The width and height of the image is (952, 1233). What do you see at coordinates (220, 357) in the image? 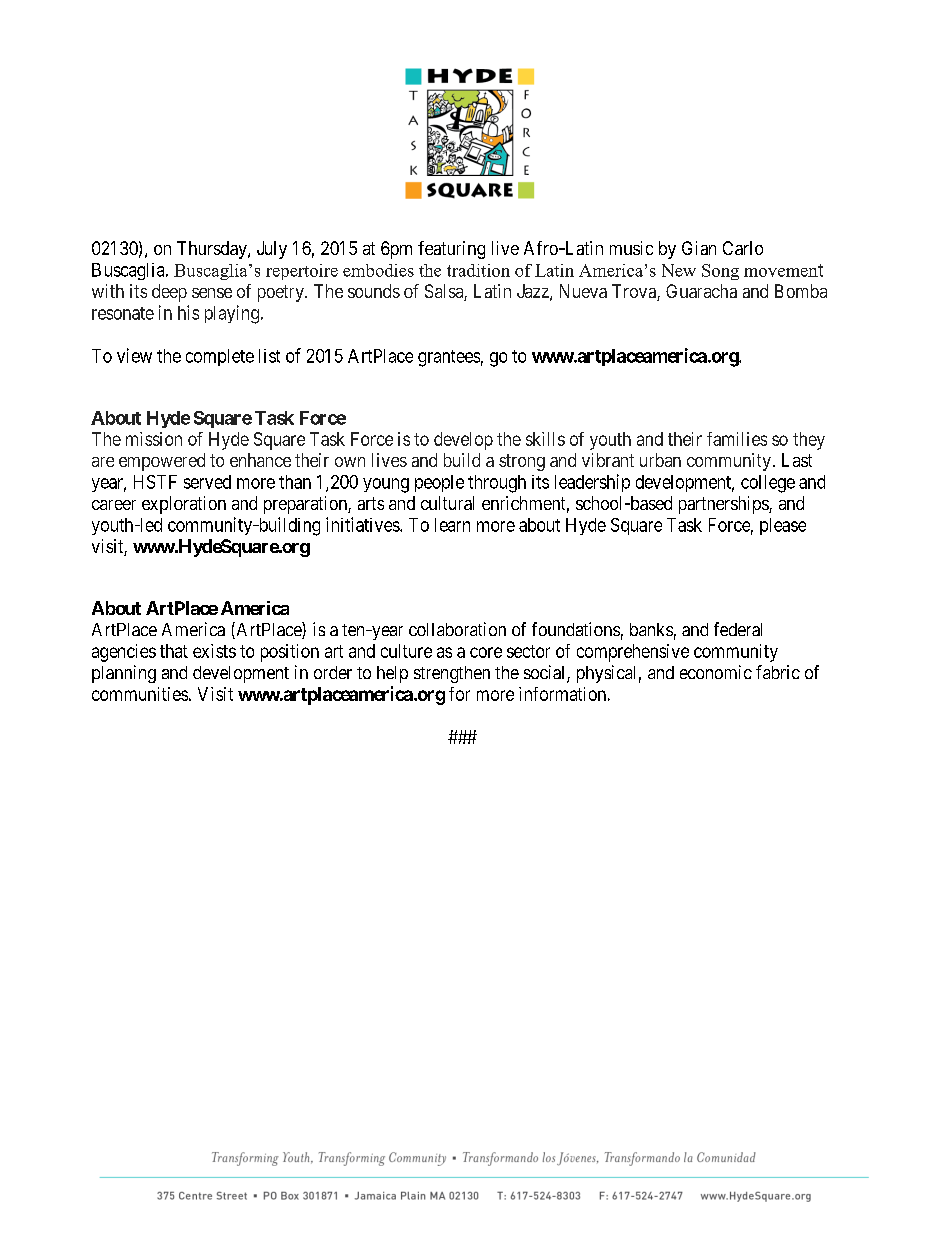
I see `complete` at bounding box center [220, 357].
